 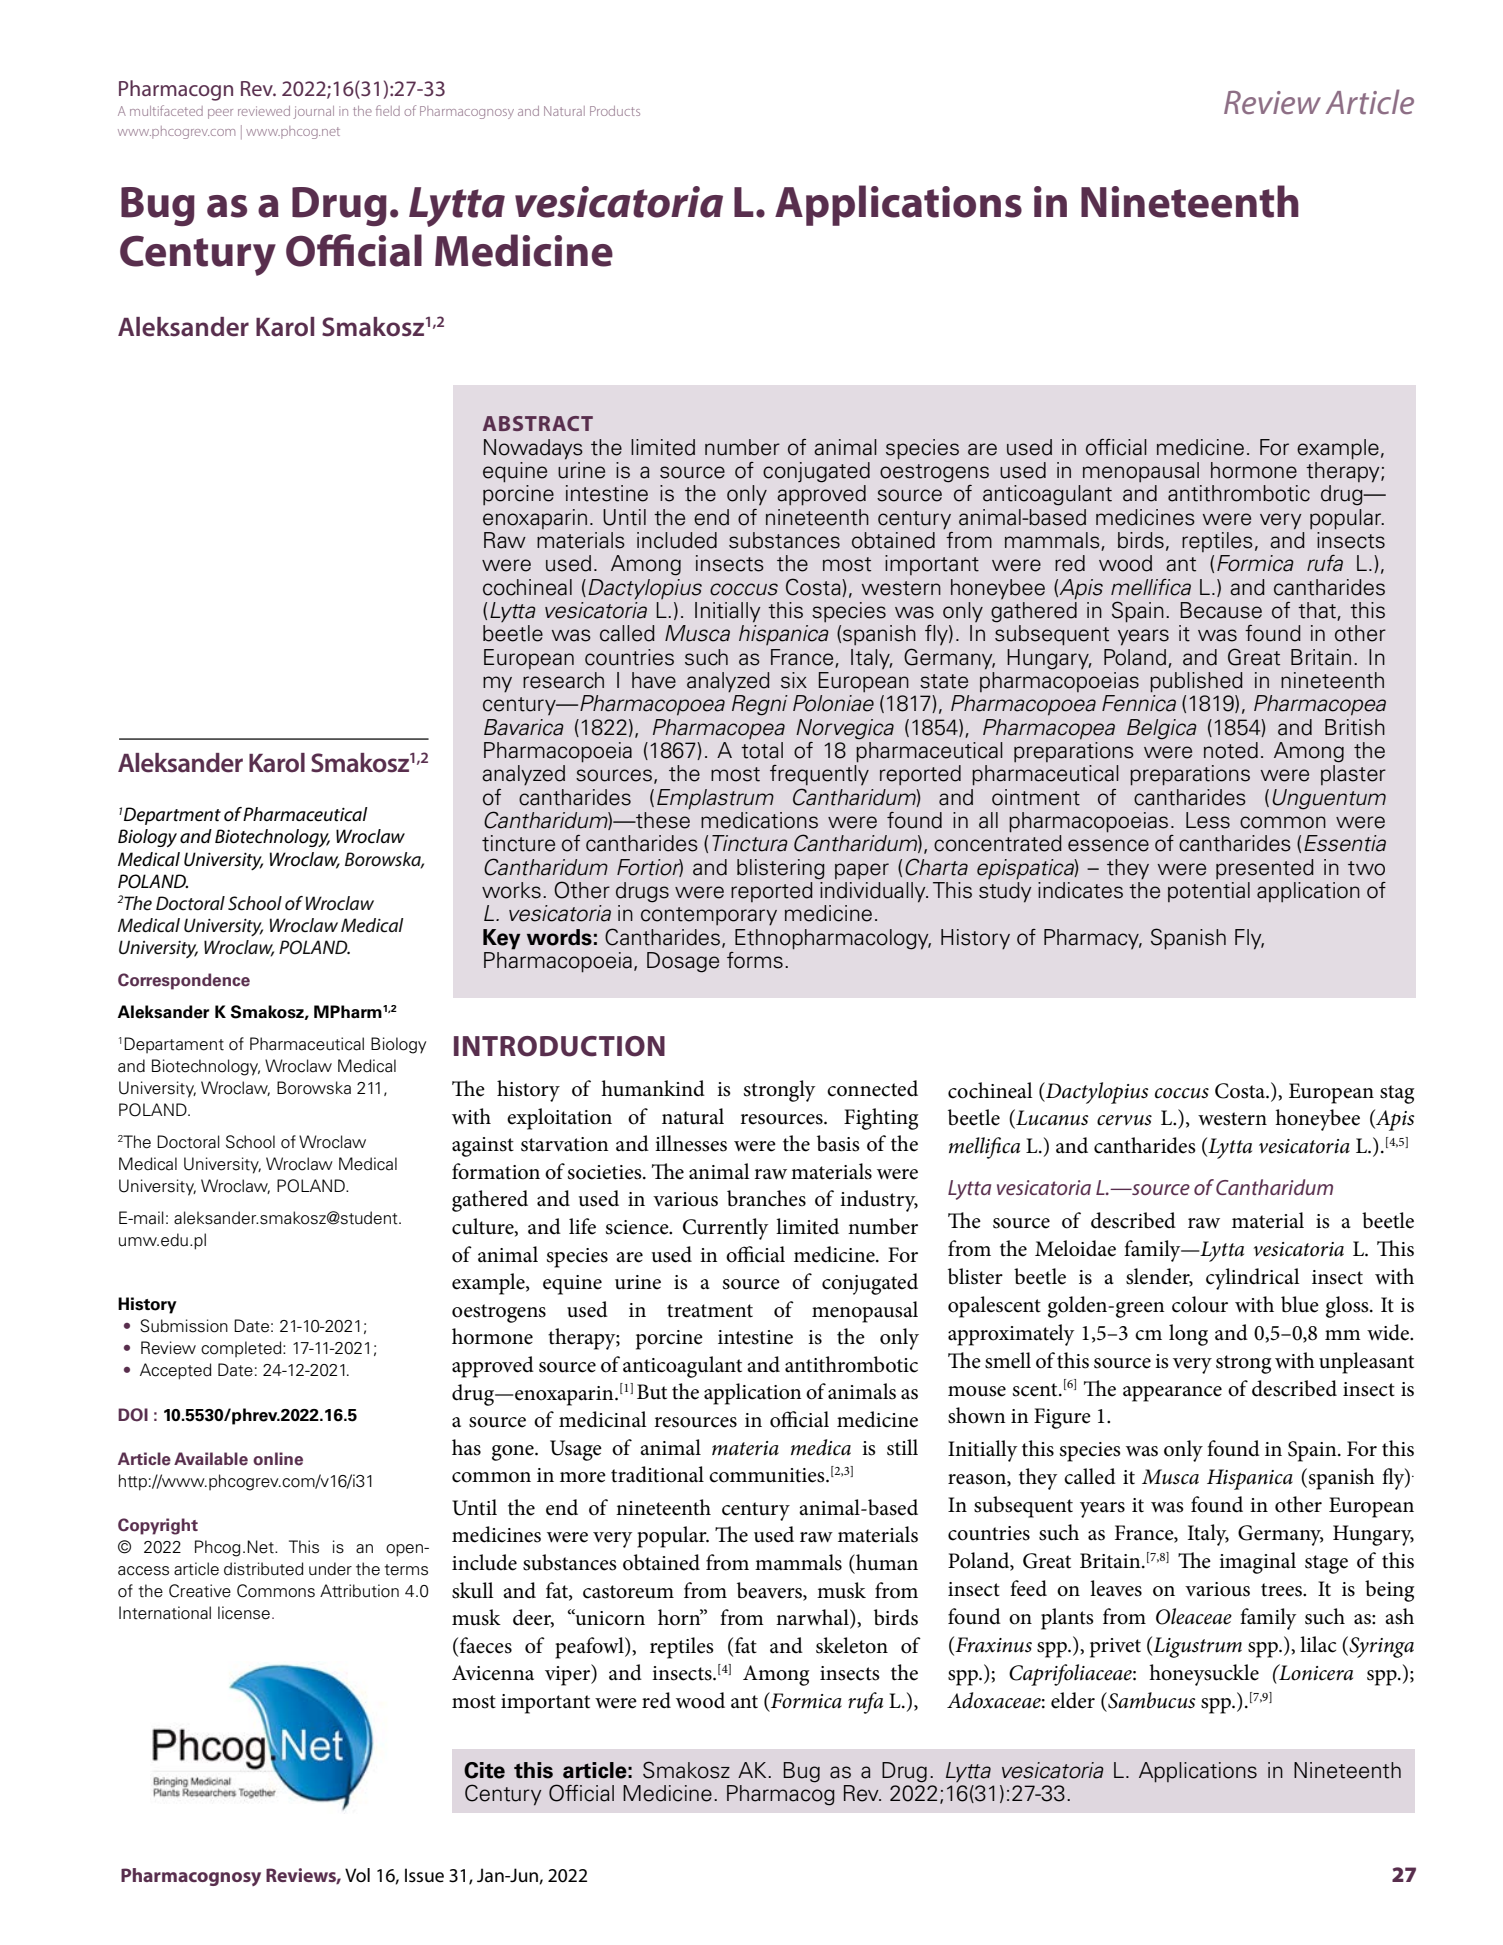 What do you see at coordinates (852, 1645) in the screenshot?
I see `skeleton` at bounding box center [852, 1645].
